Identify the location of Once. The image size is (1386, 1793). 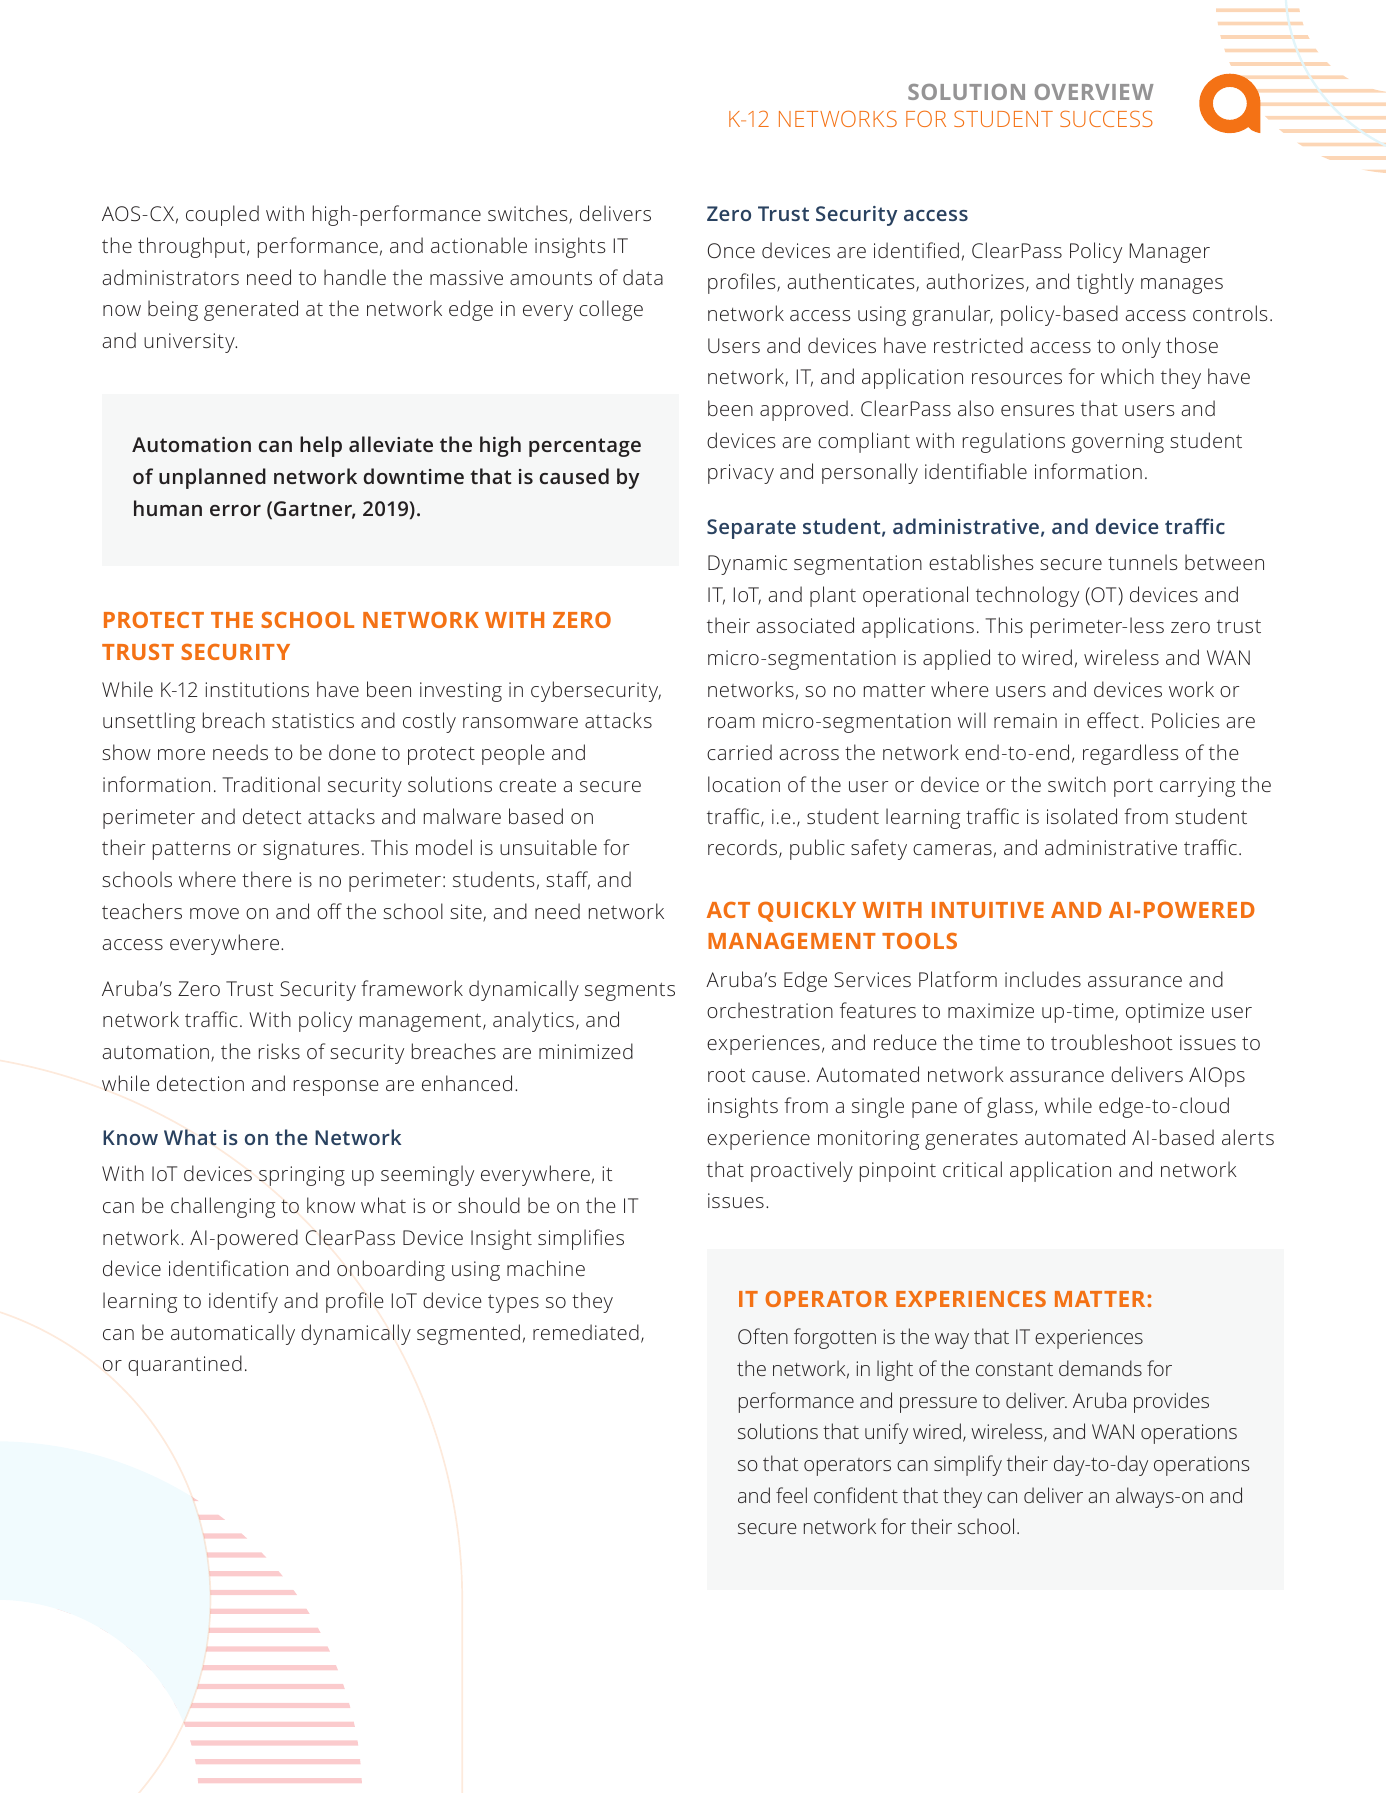
(731, 250).
